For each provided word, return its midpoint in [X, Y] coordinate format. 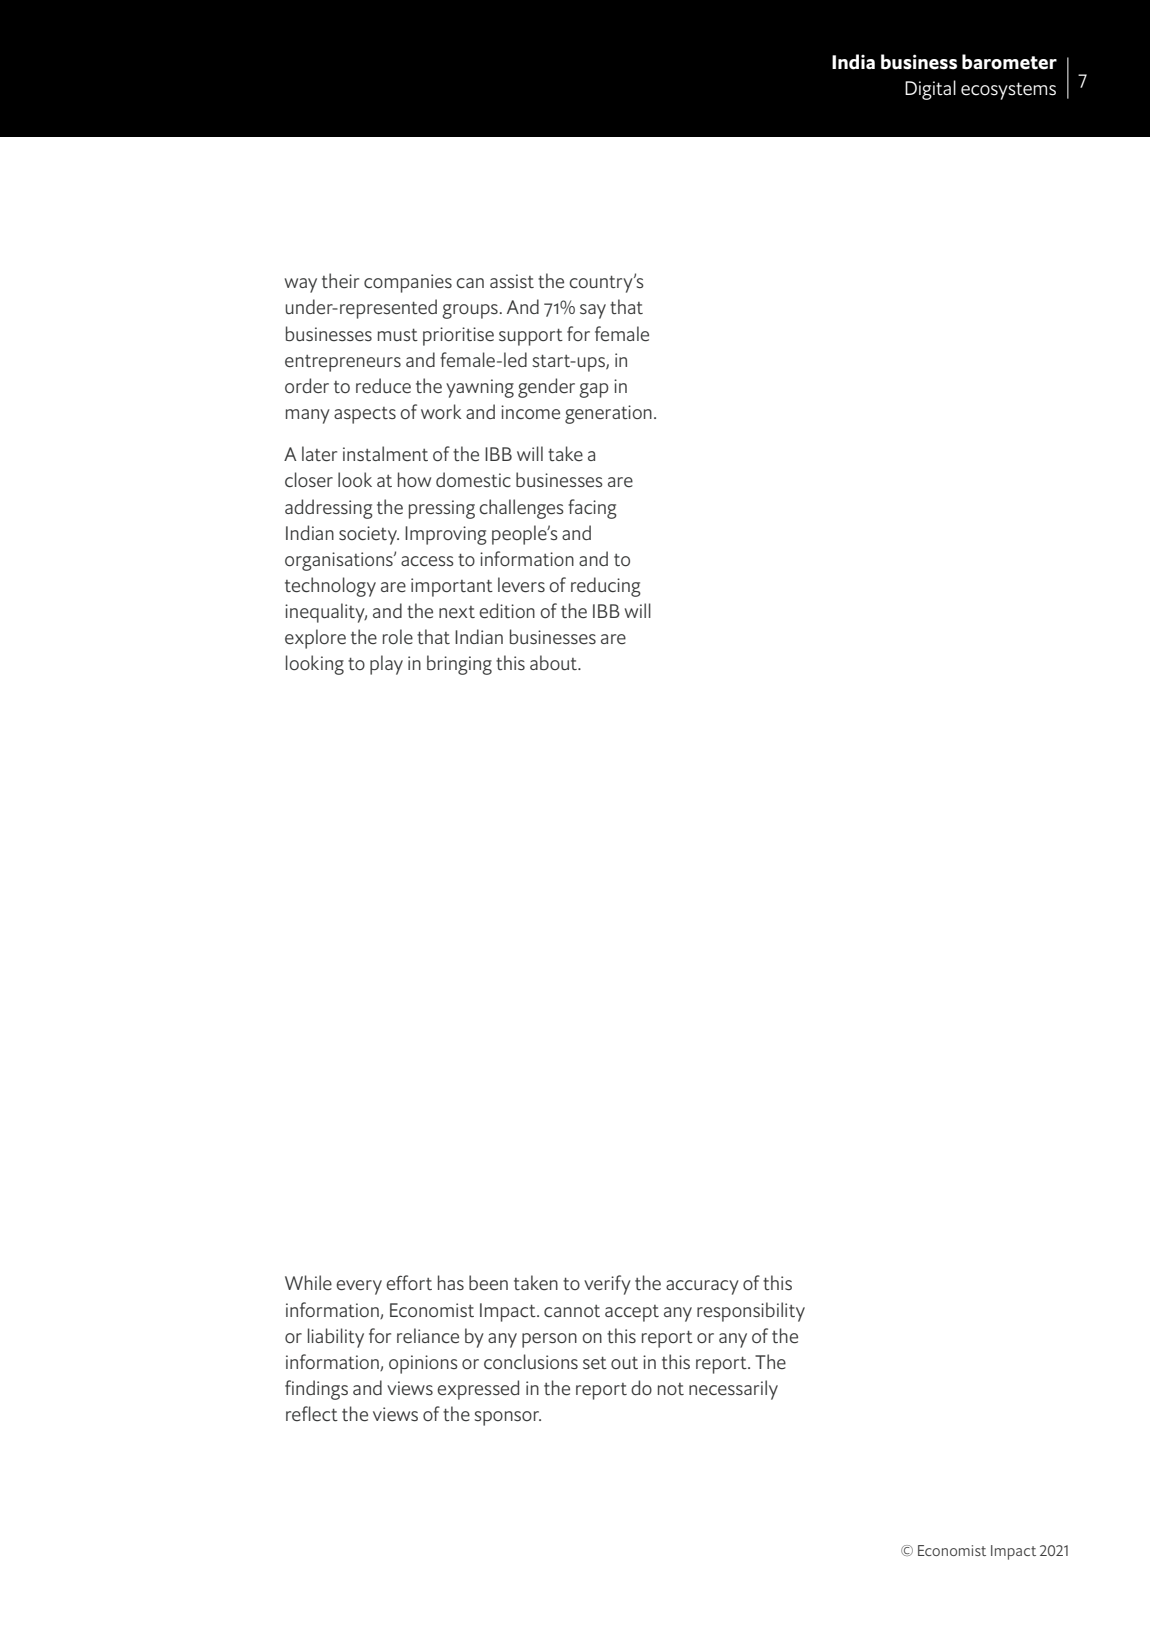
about [554, 662]
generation [608, 414]
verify [607, 1285]
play [386, 665]
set [595, 1363]
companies [408, 283]
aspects [365, 415]
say [593, 311]
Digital [930, 90]
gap [593, 390]
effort [409, 1282]
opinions [423, 1364]
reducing [606, 587]
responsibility [751, 1312]
